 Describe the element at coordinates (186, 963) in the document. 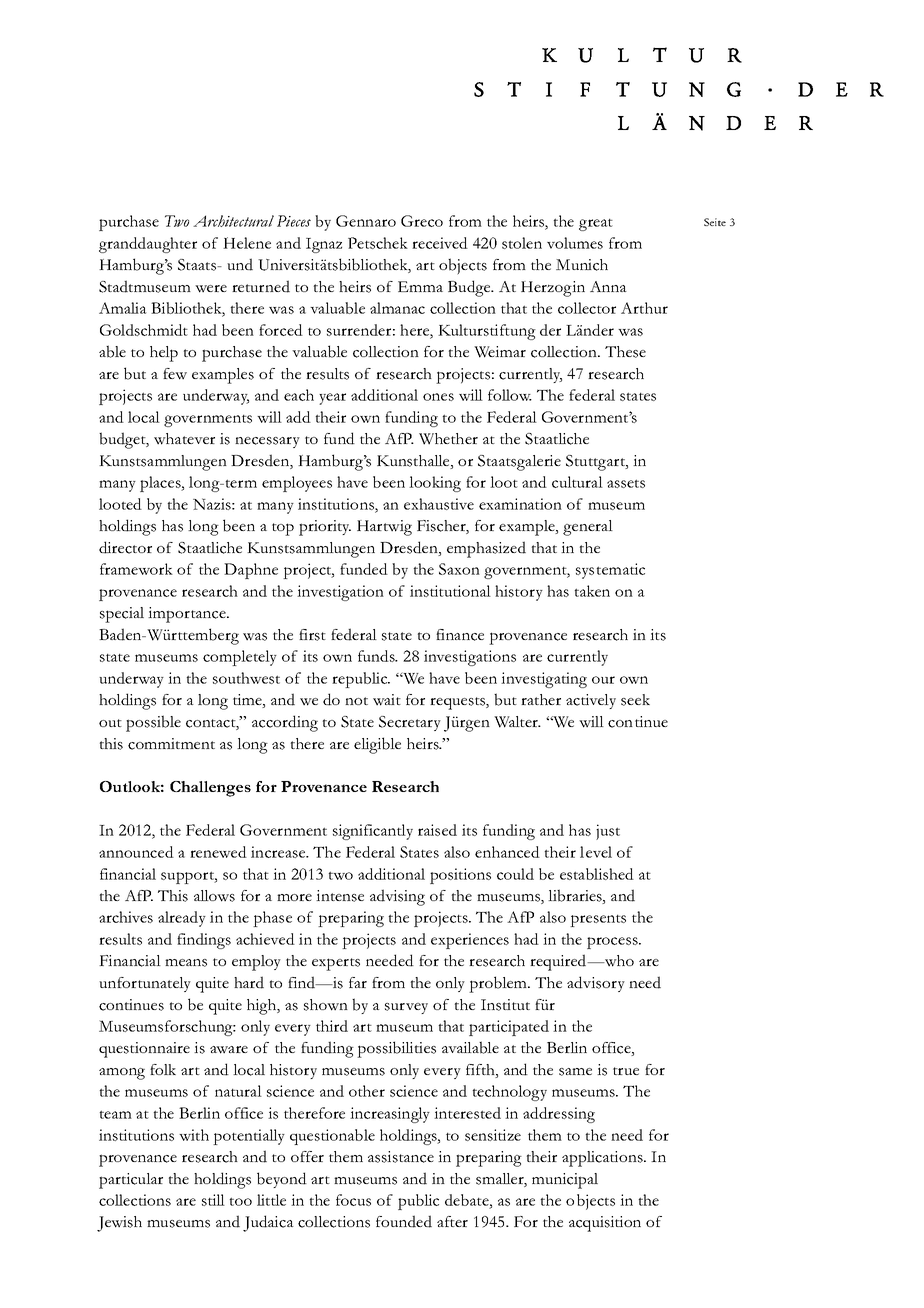

I see `means` at that location.
